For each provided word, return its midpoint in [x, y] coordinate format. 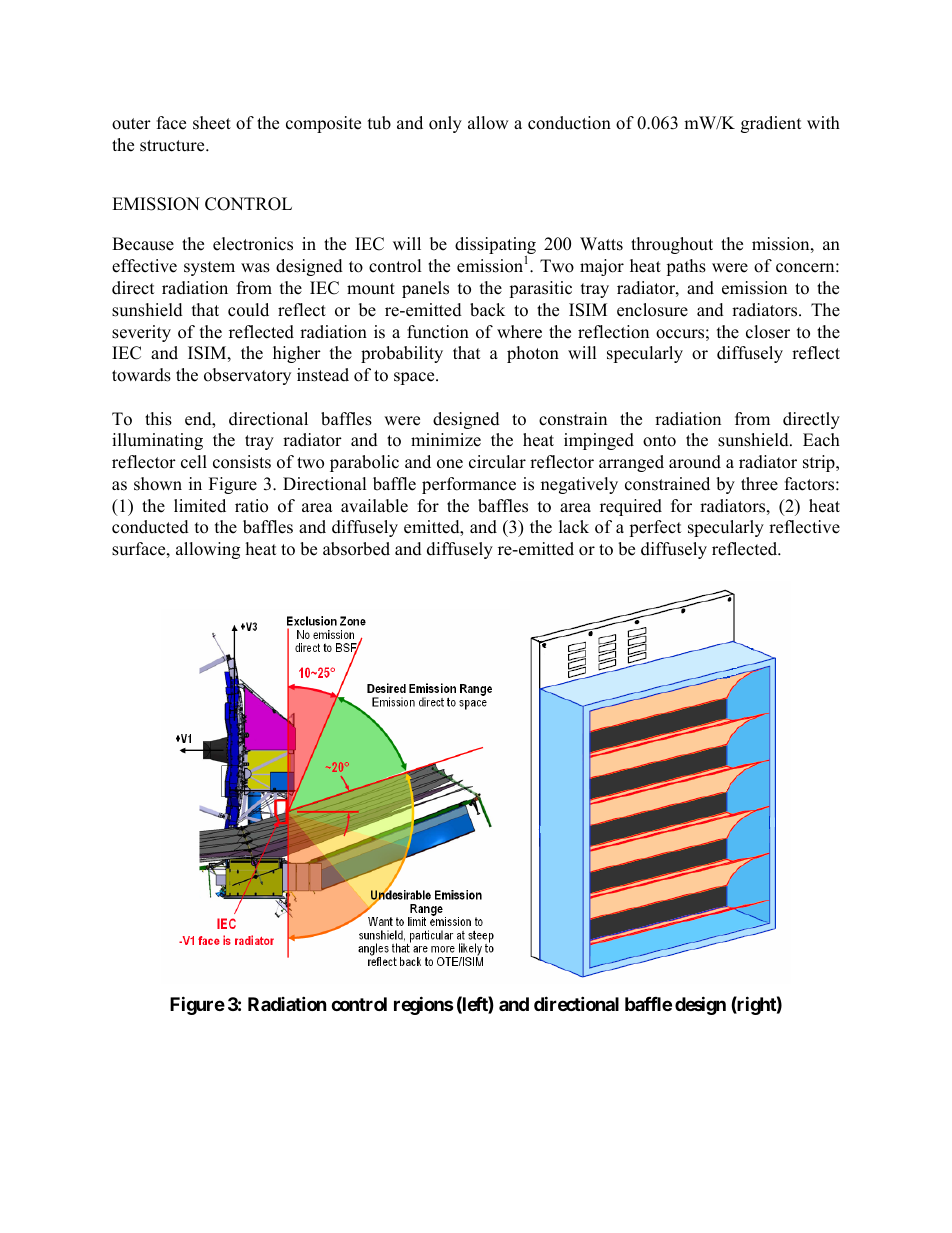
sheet [212, 123]
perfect [655, 528]
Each [821, 440]
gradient [771, 124]
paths [686, 267]
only [445, 124]
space [415, 378]
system [209, 268]
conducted [150, 527]
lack [574, 527]
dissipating [495, 247]
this [158, 419]
